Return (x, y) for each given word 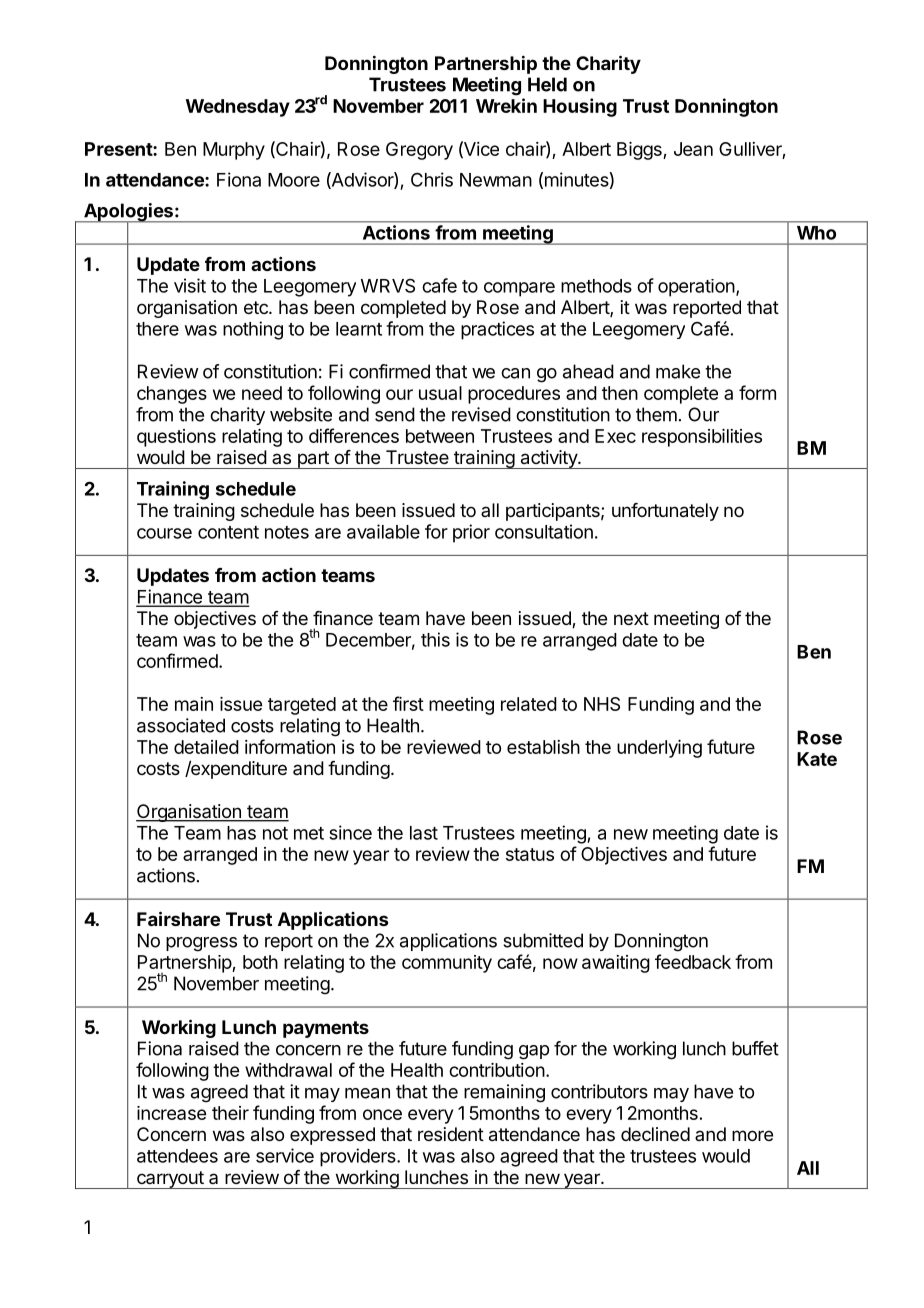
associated (181, 725)
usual (440, 393)
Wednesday (238, 108)
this (435, 639)
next (631, 618)
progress (201, 944)
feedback (693, 961)
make (678, 371)
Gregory (419, 151)
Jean (693, 149)
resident (451, 1134)
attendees (177, 1156)
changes (172, 395)
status (530, 854)
